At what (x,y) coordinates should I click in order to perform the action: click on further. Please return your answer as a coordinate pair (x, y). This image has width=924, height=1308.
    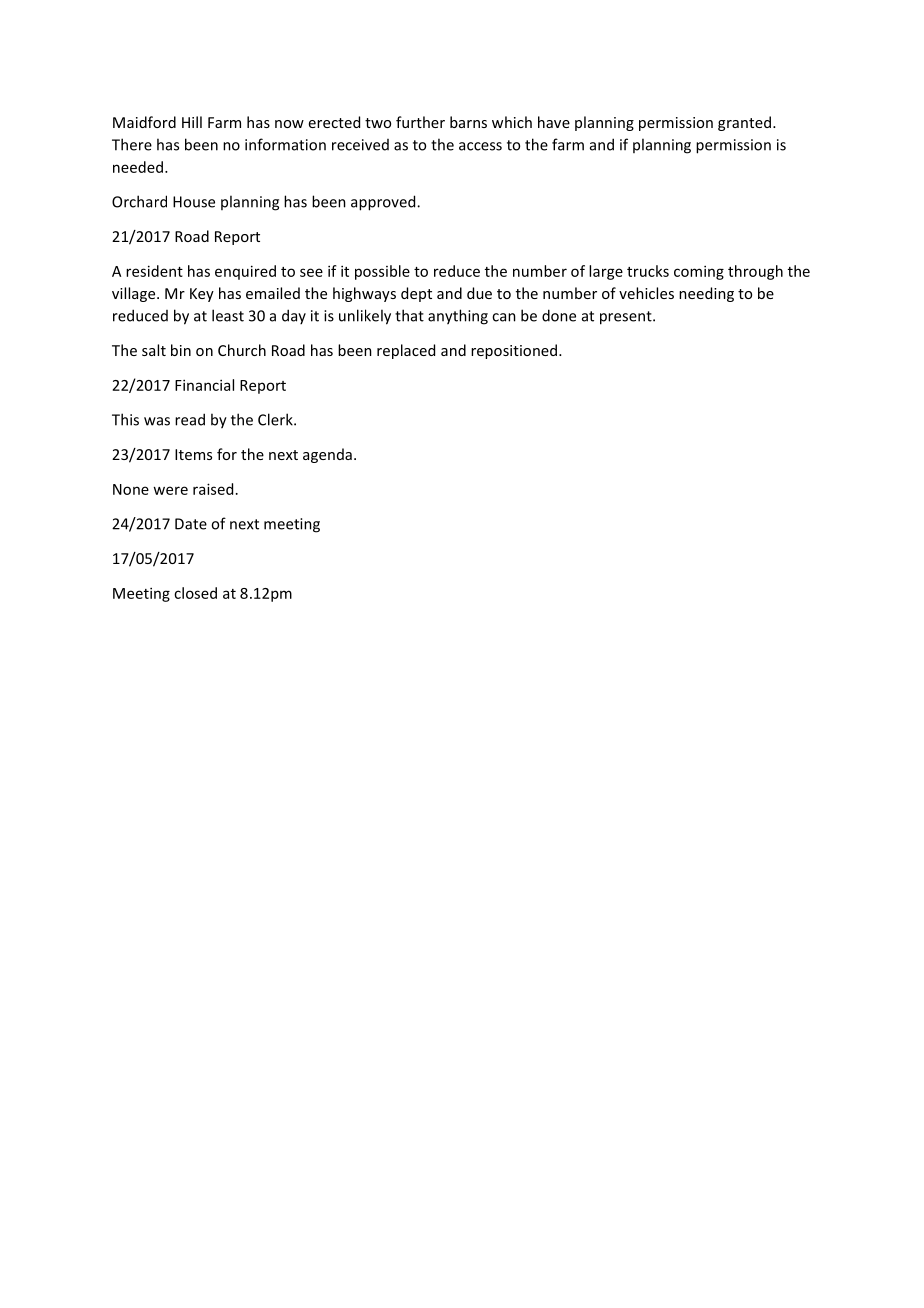
    Looking at the image, I should click on (420, 122).
